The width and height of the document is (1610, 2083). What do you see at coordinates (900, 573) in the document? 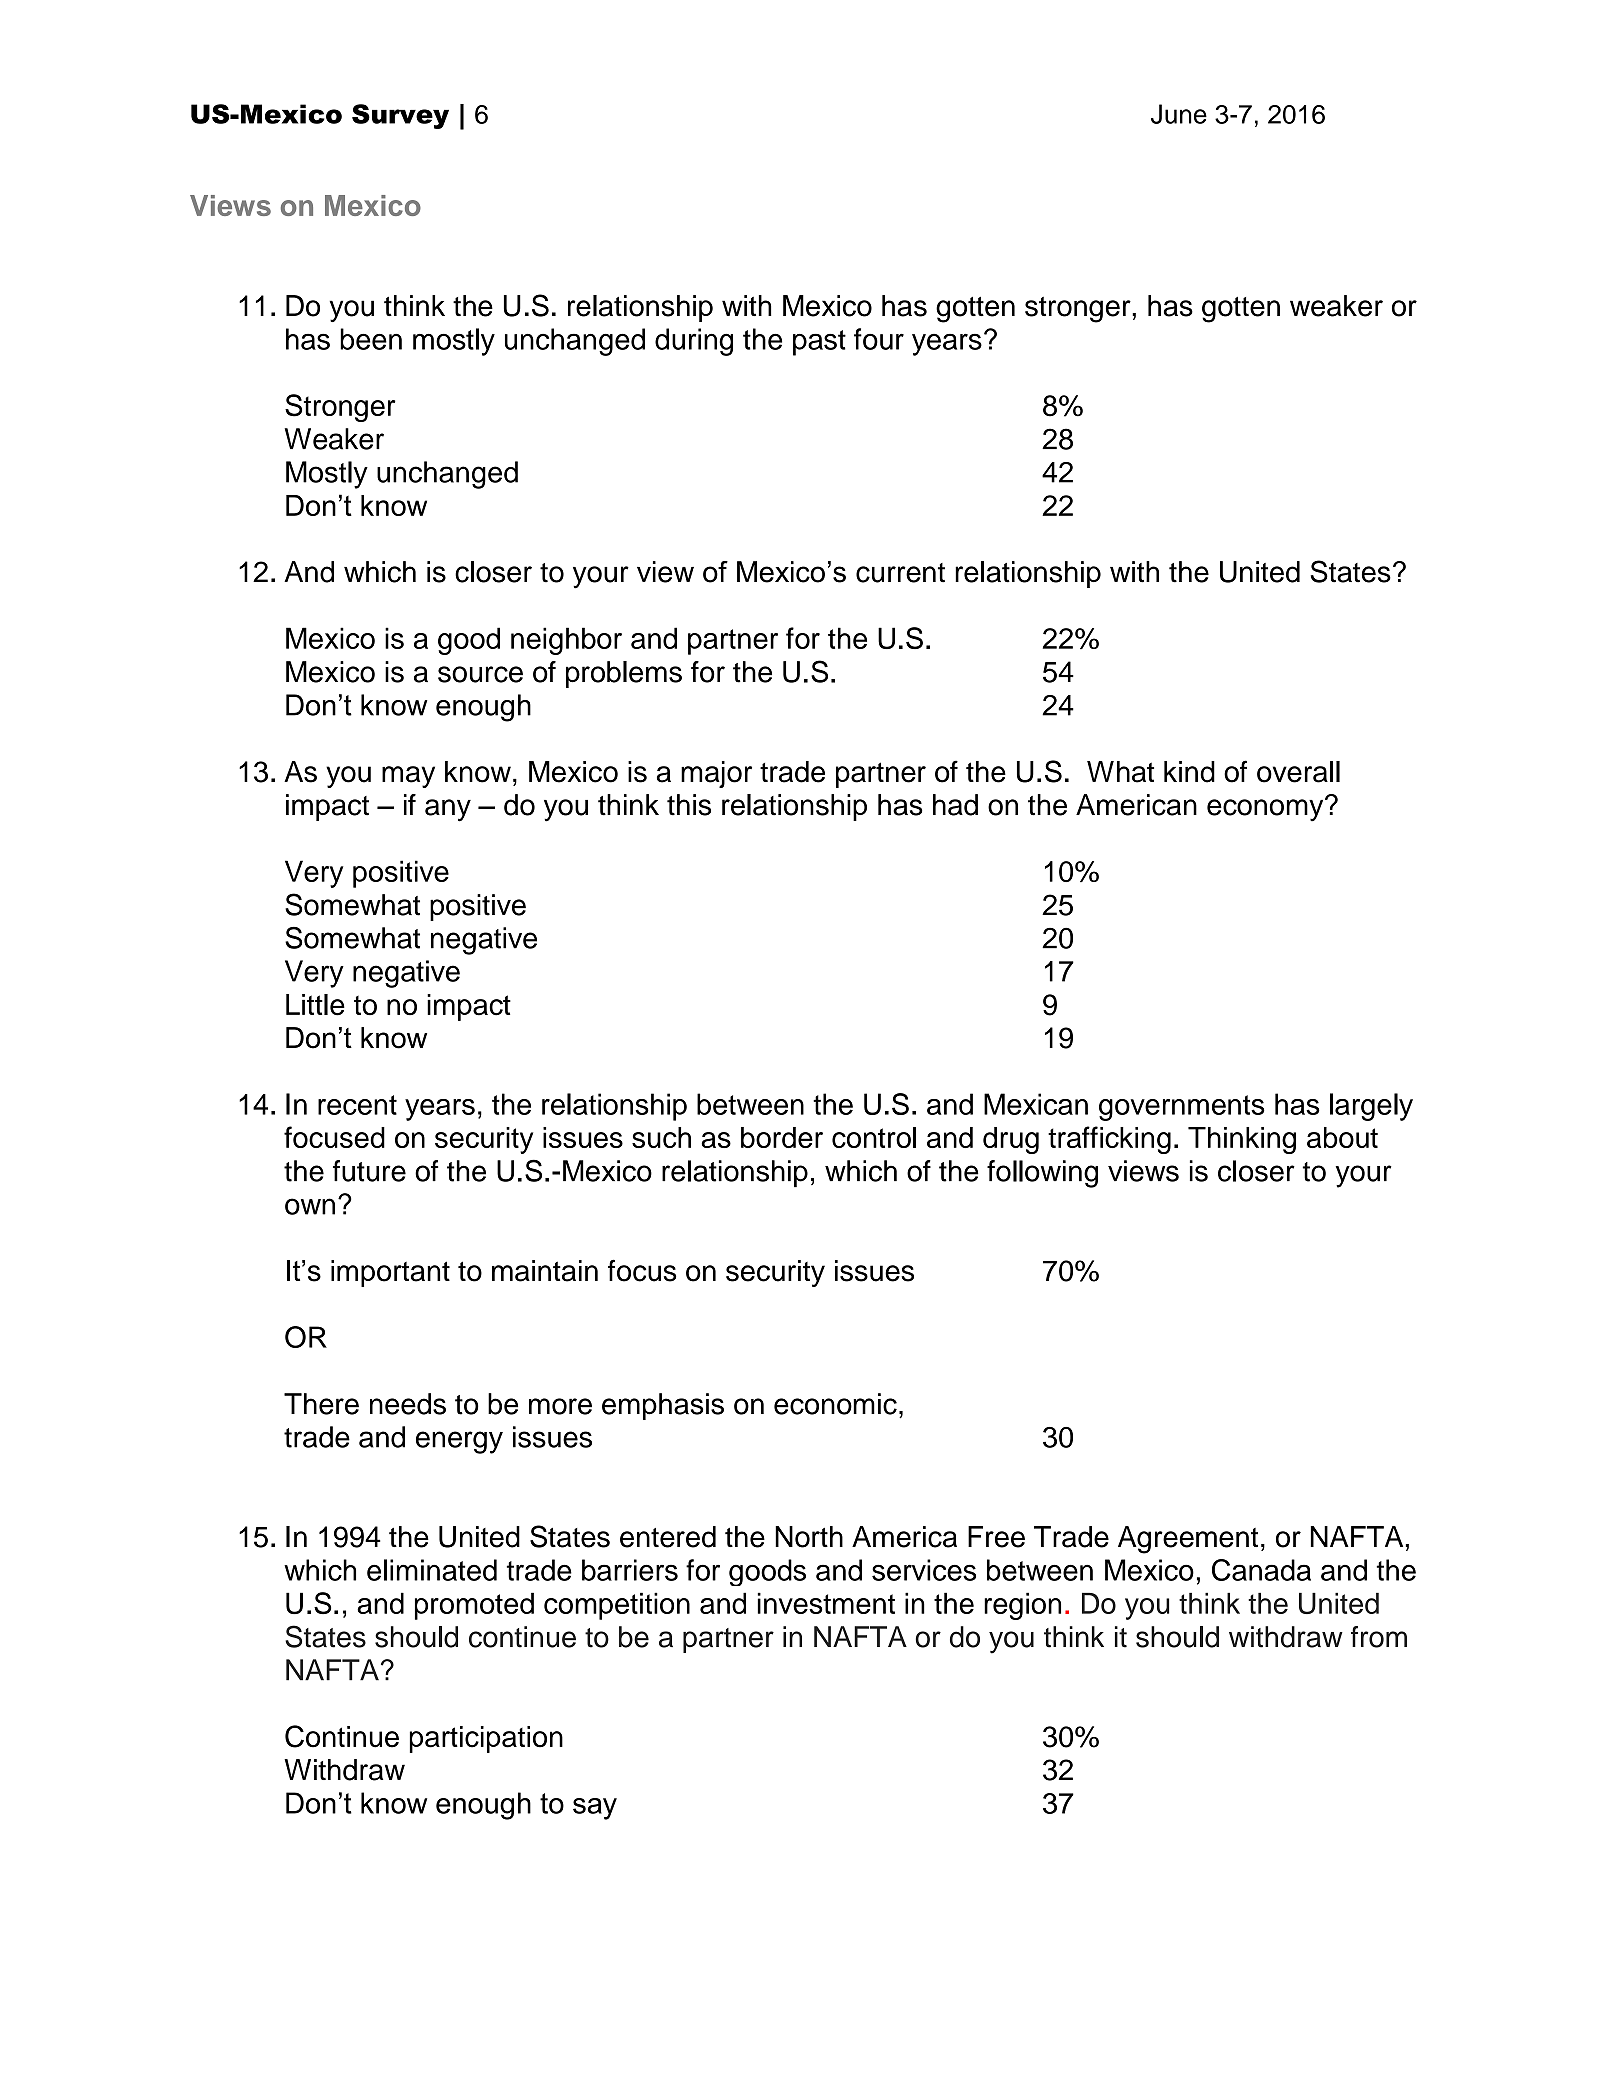
I see `current` at bounding box center [900, 573].
